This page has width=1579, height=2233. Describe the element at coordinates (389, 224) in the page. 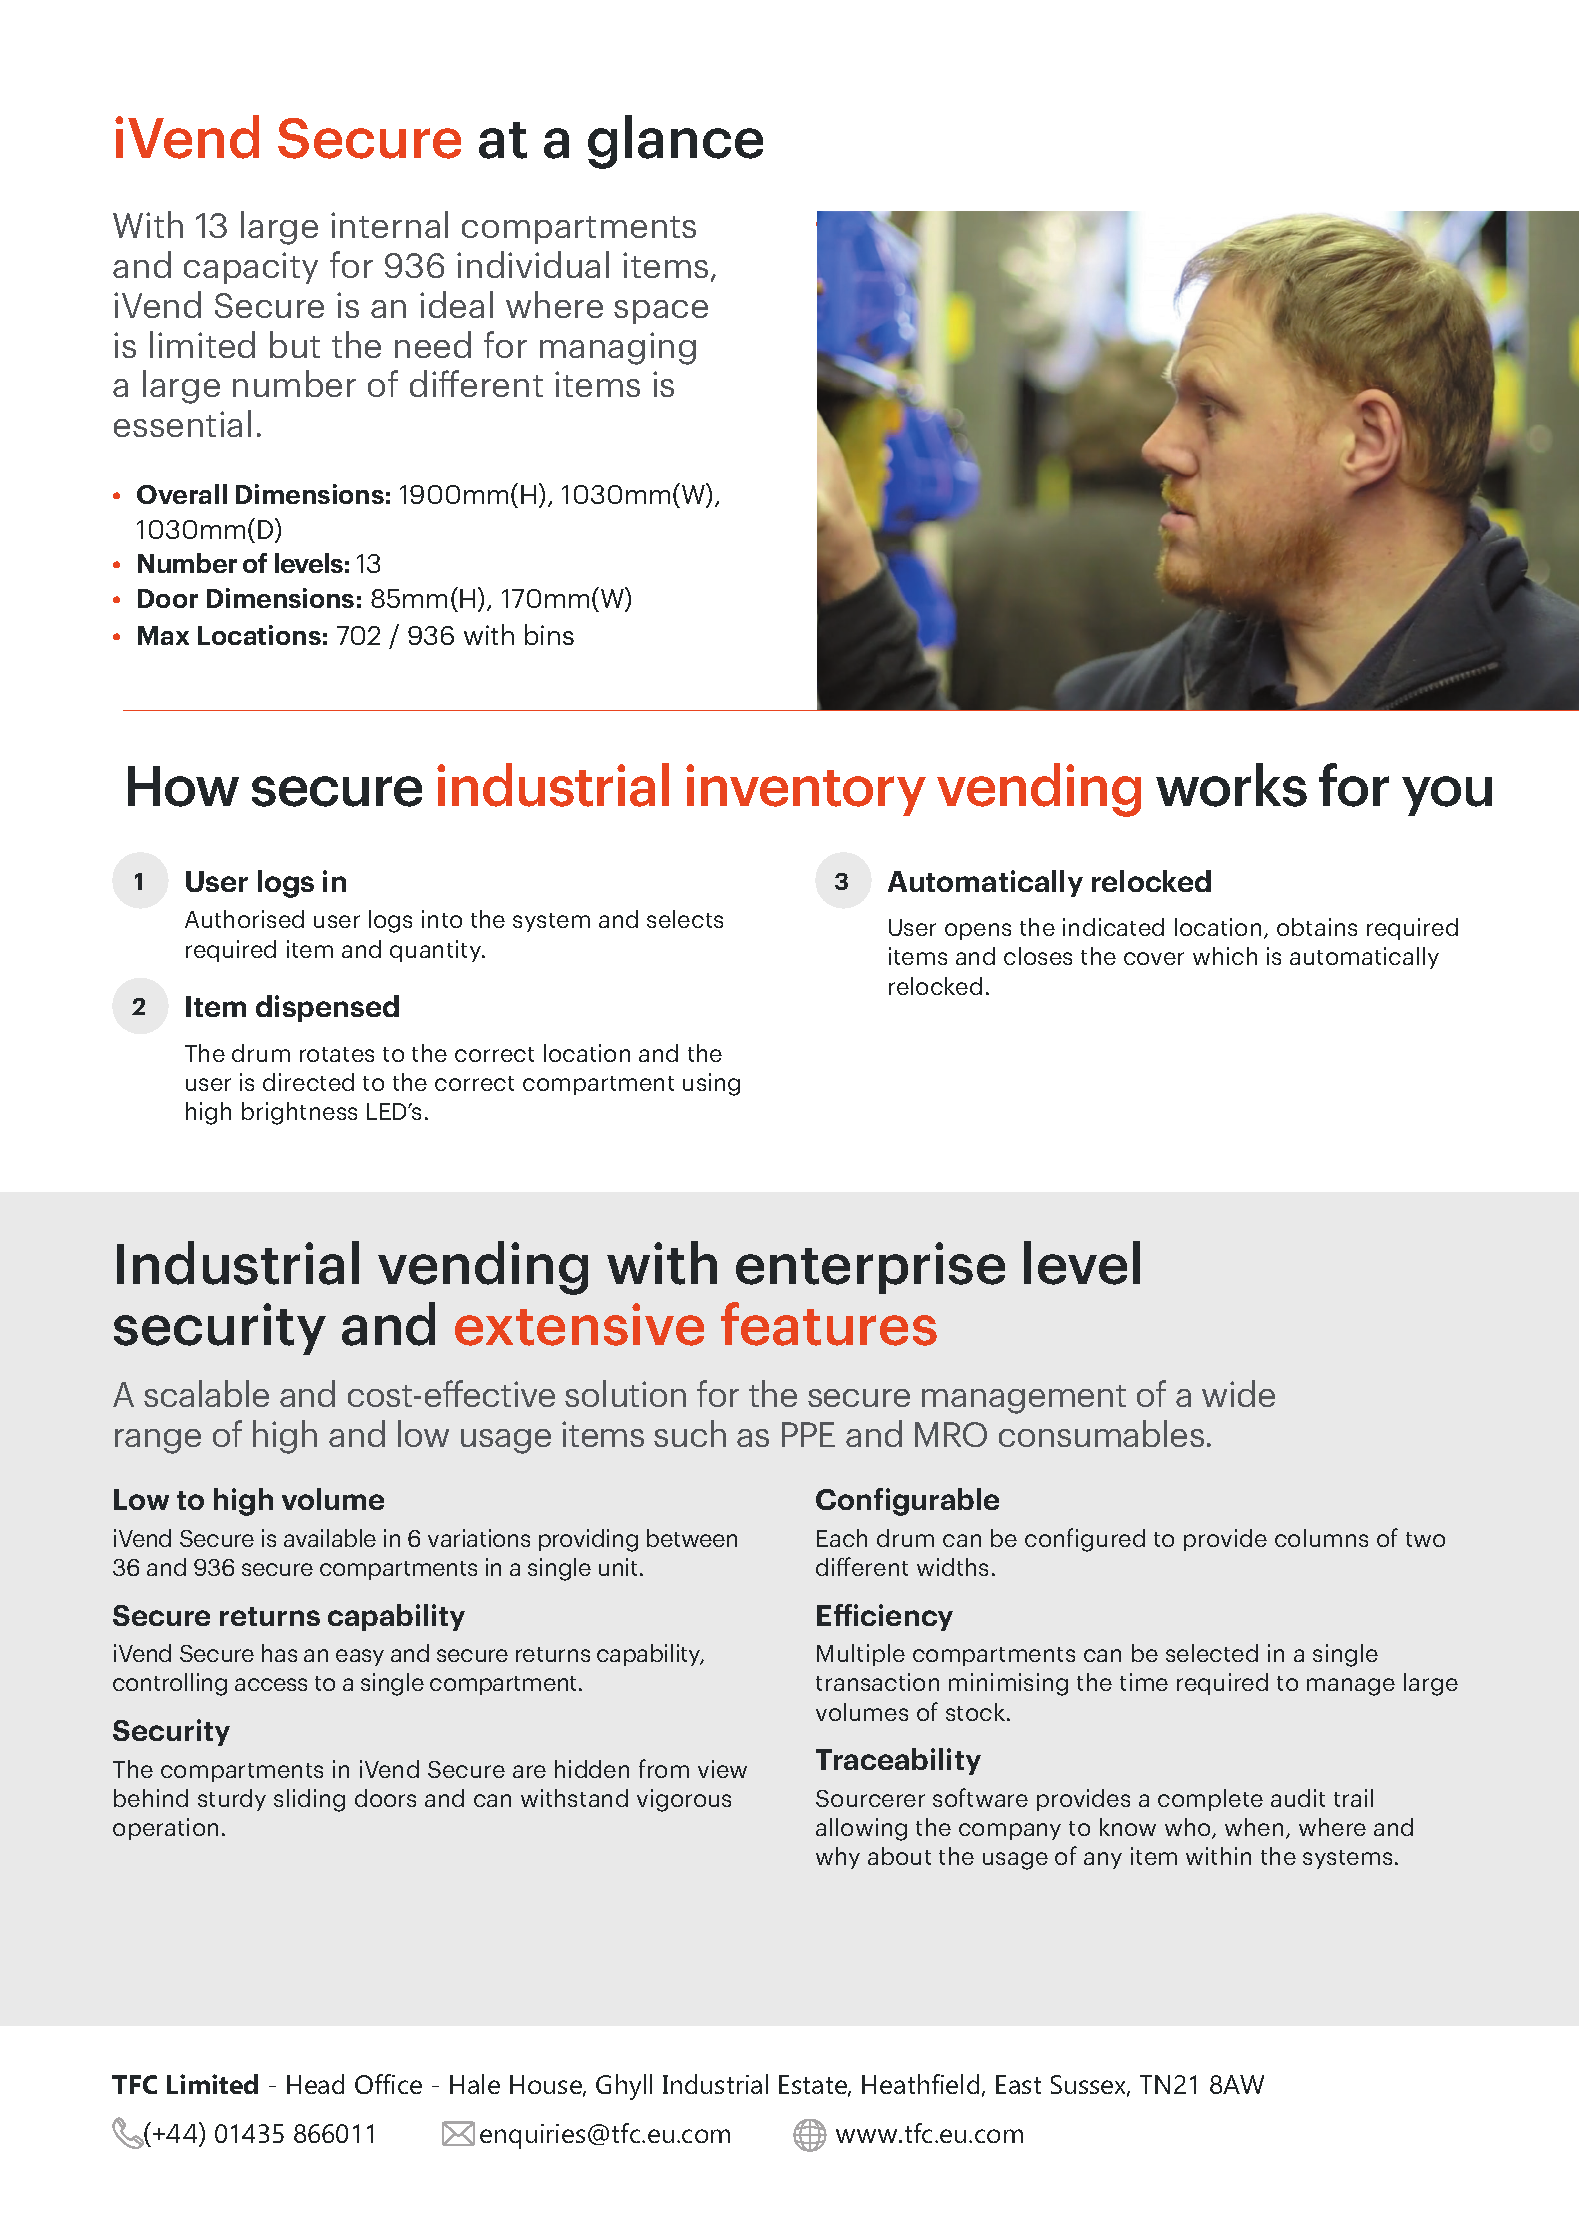

I see `internal` at that location.
